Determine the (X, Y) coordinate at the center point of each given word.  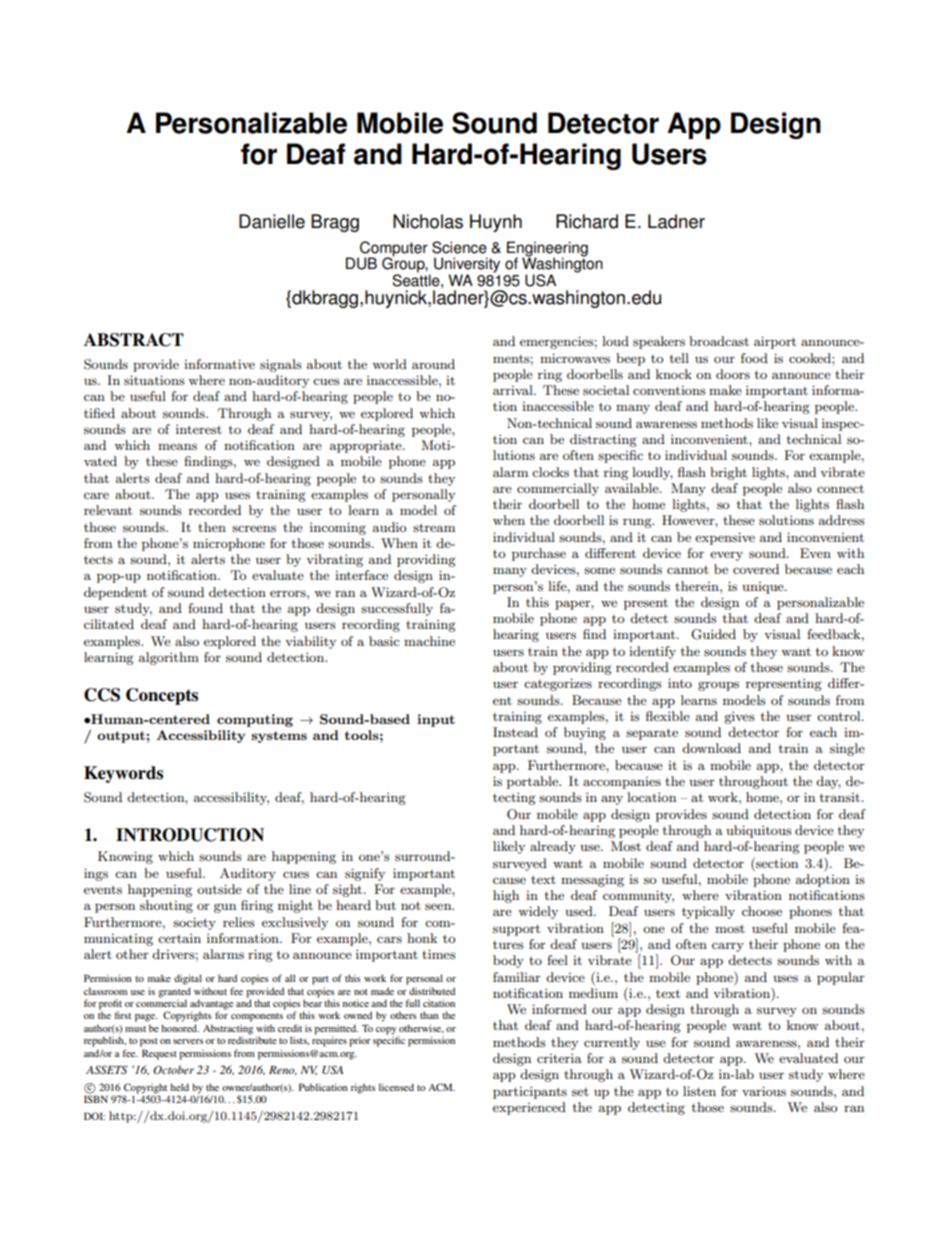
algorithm (169, 658)
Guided (713, 634)
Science (459, 247)
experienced (529, 1108)
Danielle (272, 221)
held (179, 1087)
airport (775, 342)
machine (429, 641)
